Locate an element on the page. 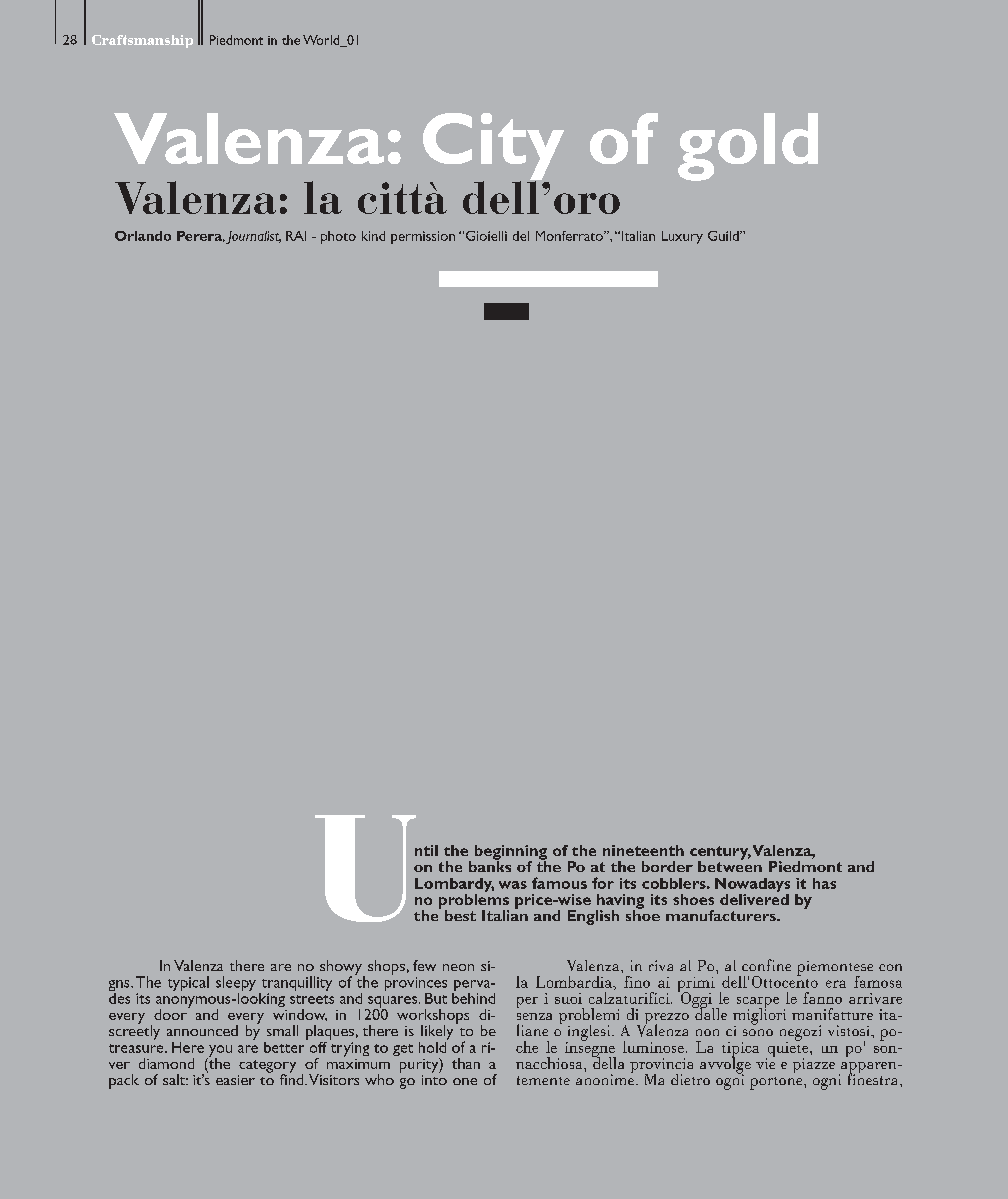 The height and width of the image is (1199, 1008). you is located at coordinates (219, 1052).
